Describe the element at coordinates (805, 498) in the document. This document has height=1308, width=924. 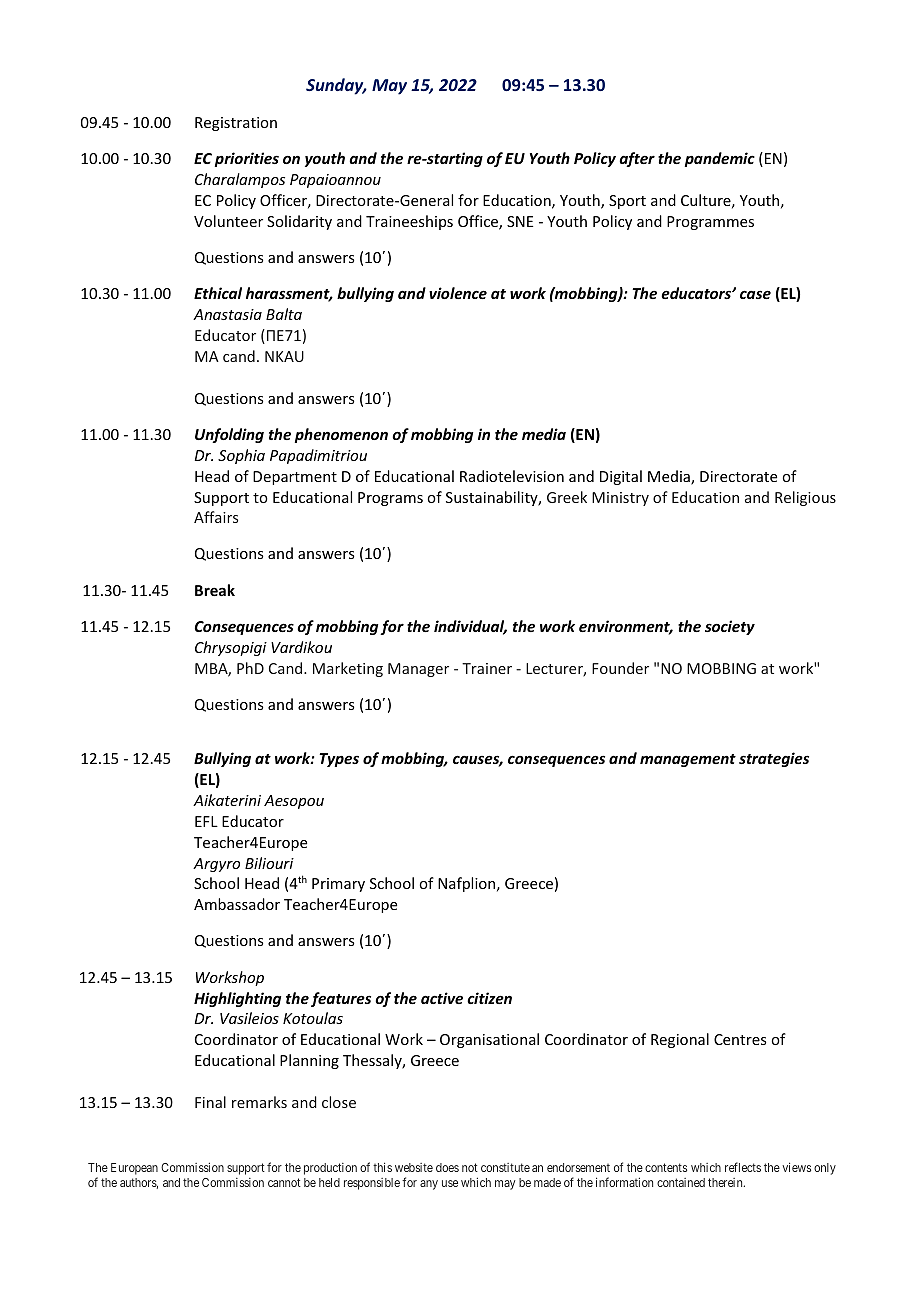
I see `Religious` at that location.
